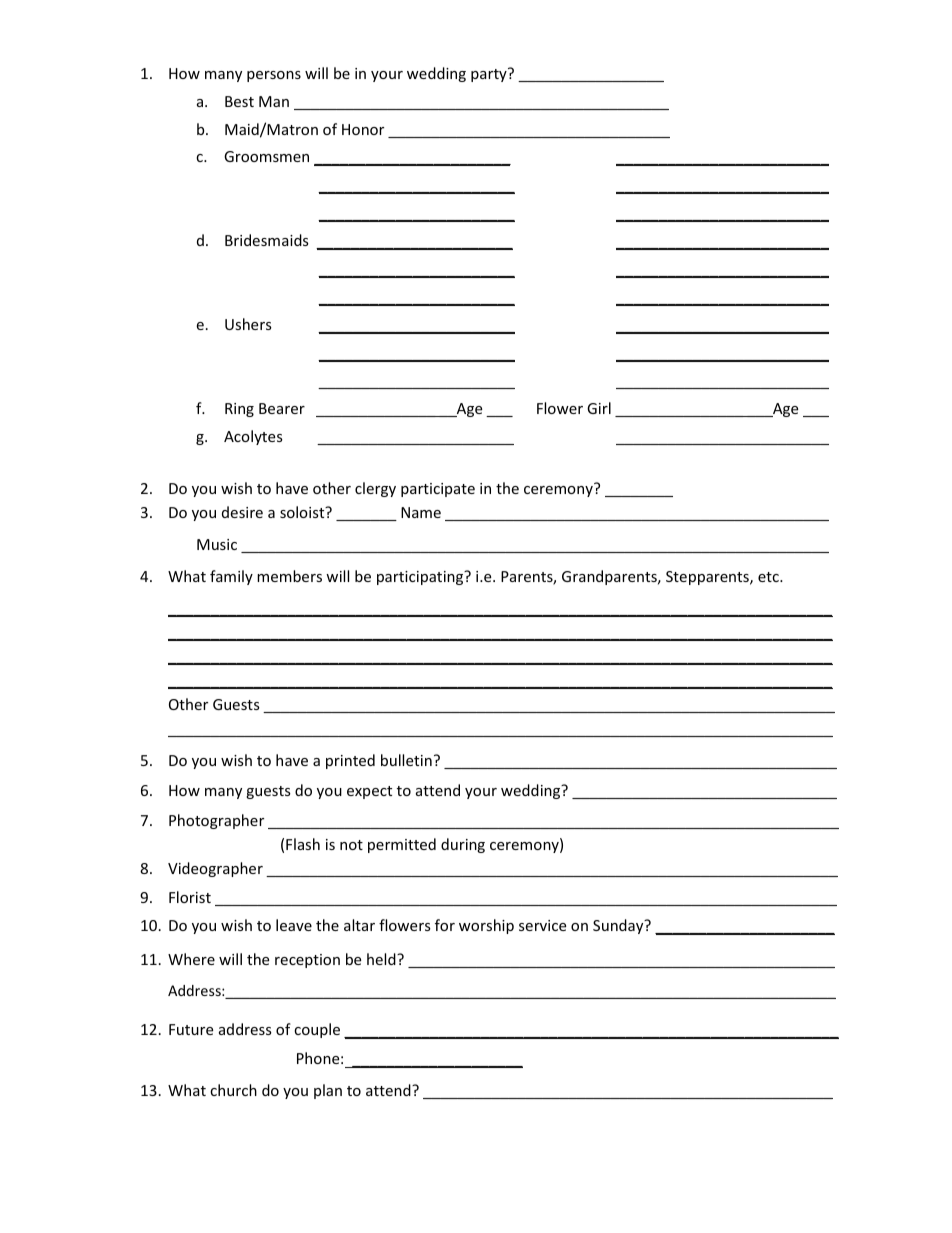 The height and width of the screenshot is (1233, 952). I want to click on Honor, so click(363, 129).
